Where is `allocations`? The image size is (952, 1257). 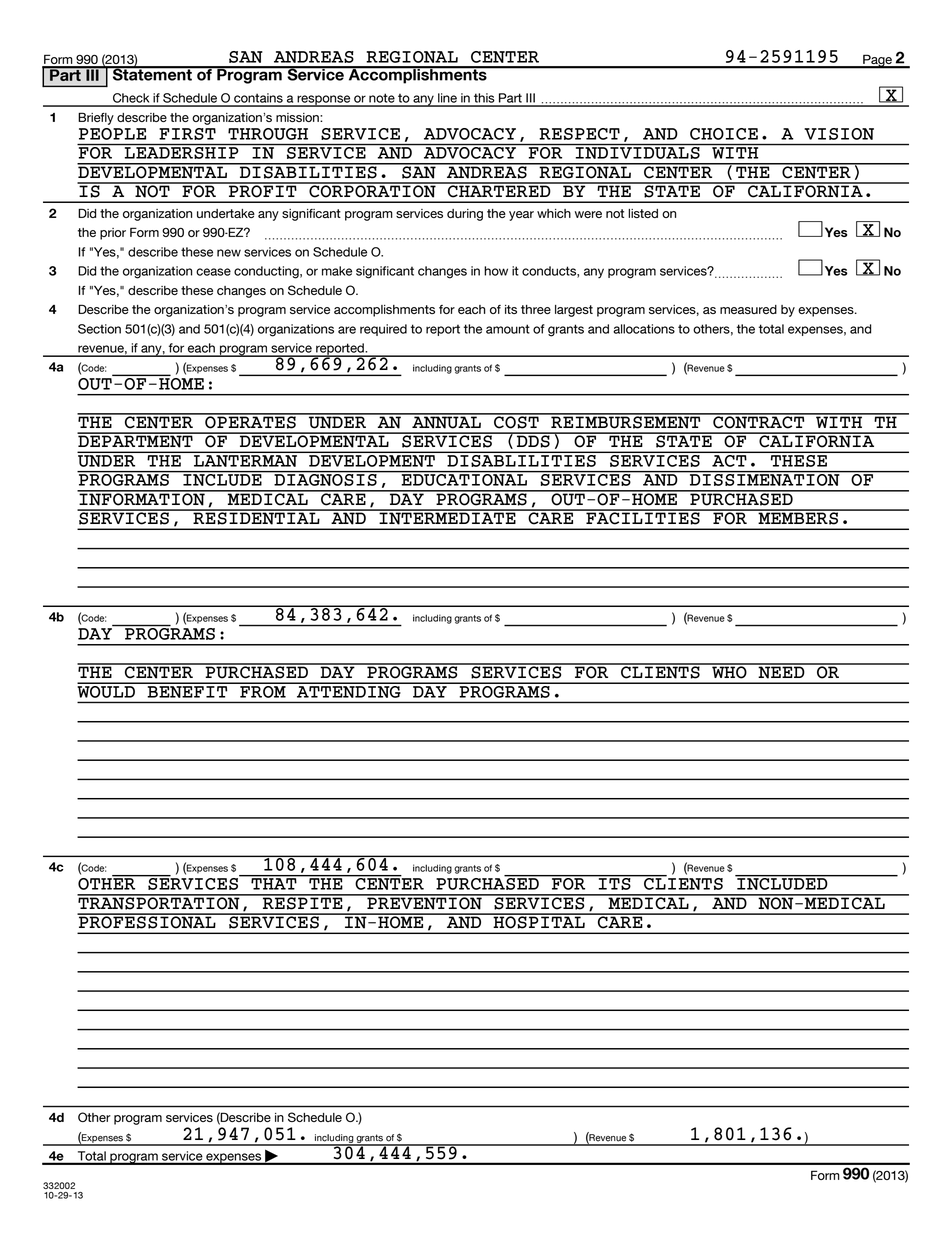
allocations is located at coordinates (644, 329).
